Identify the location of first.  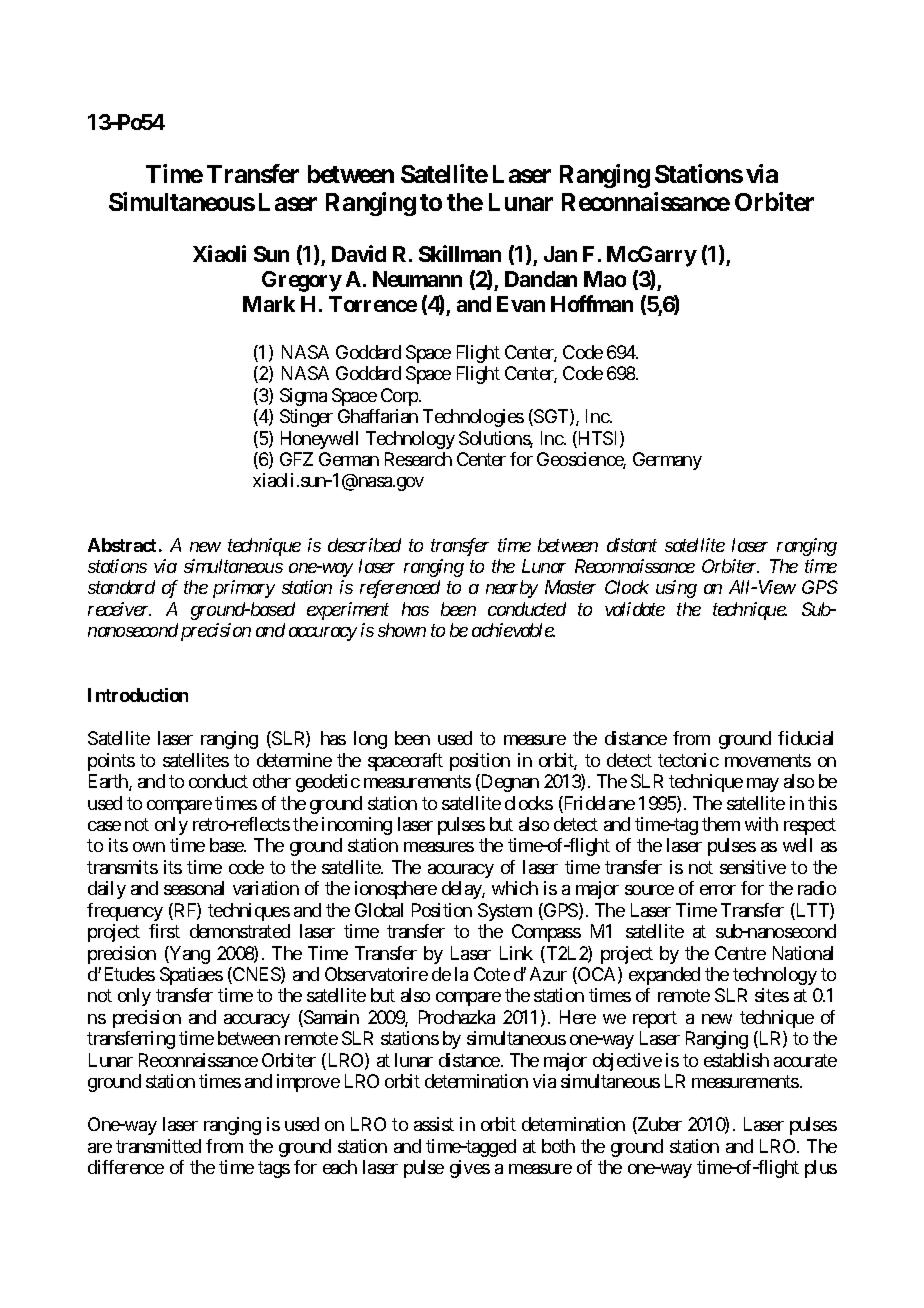
(164, 931).
